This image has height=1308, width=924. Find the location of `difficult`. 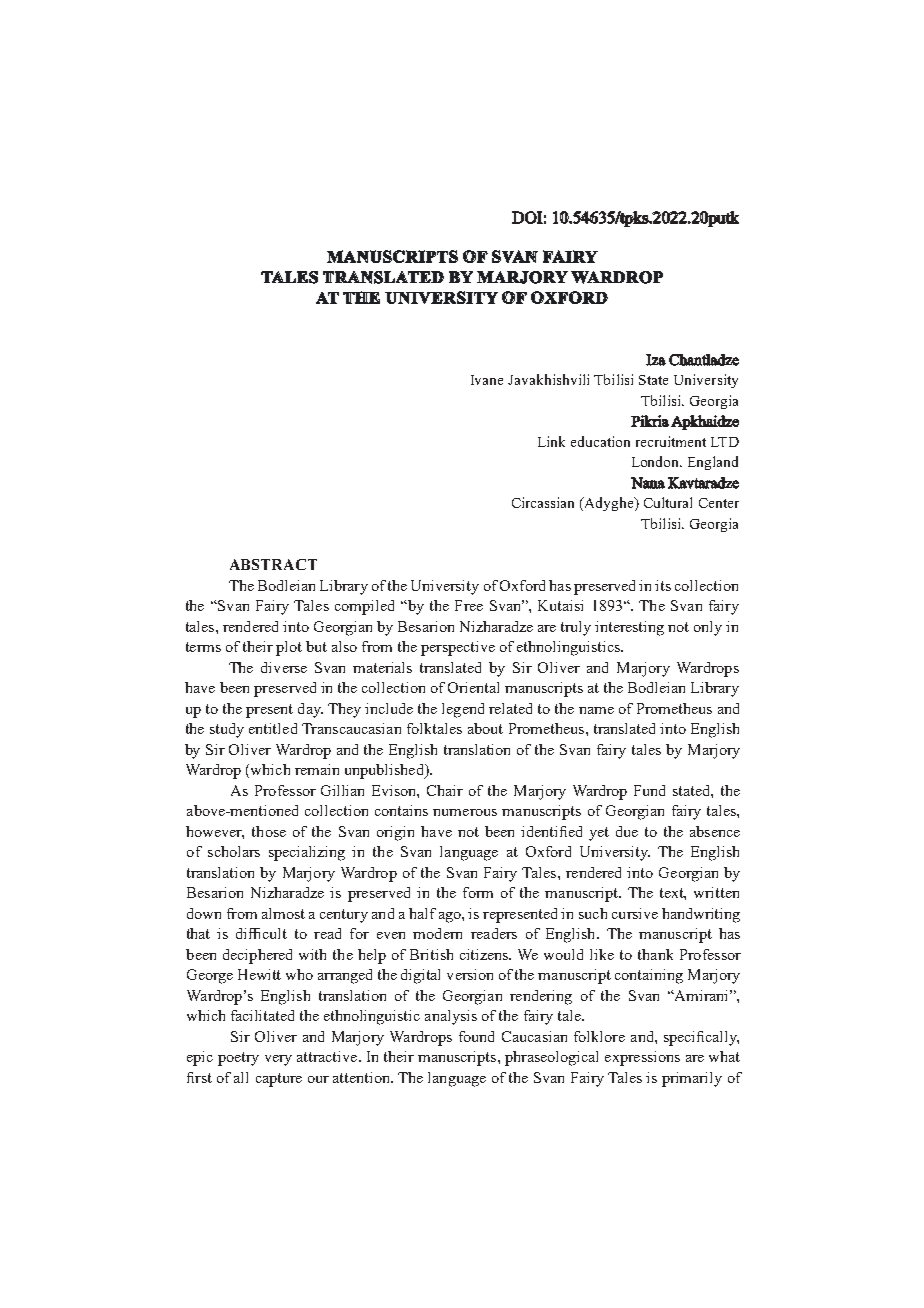

difficult is located at coordinates (261, 933).
